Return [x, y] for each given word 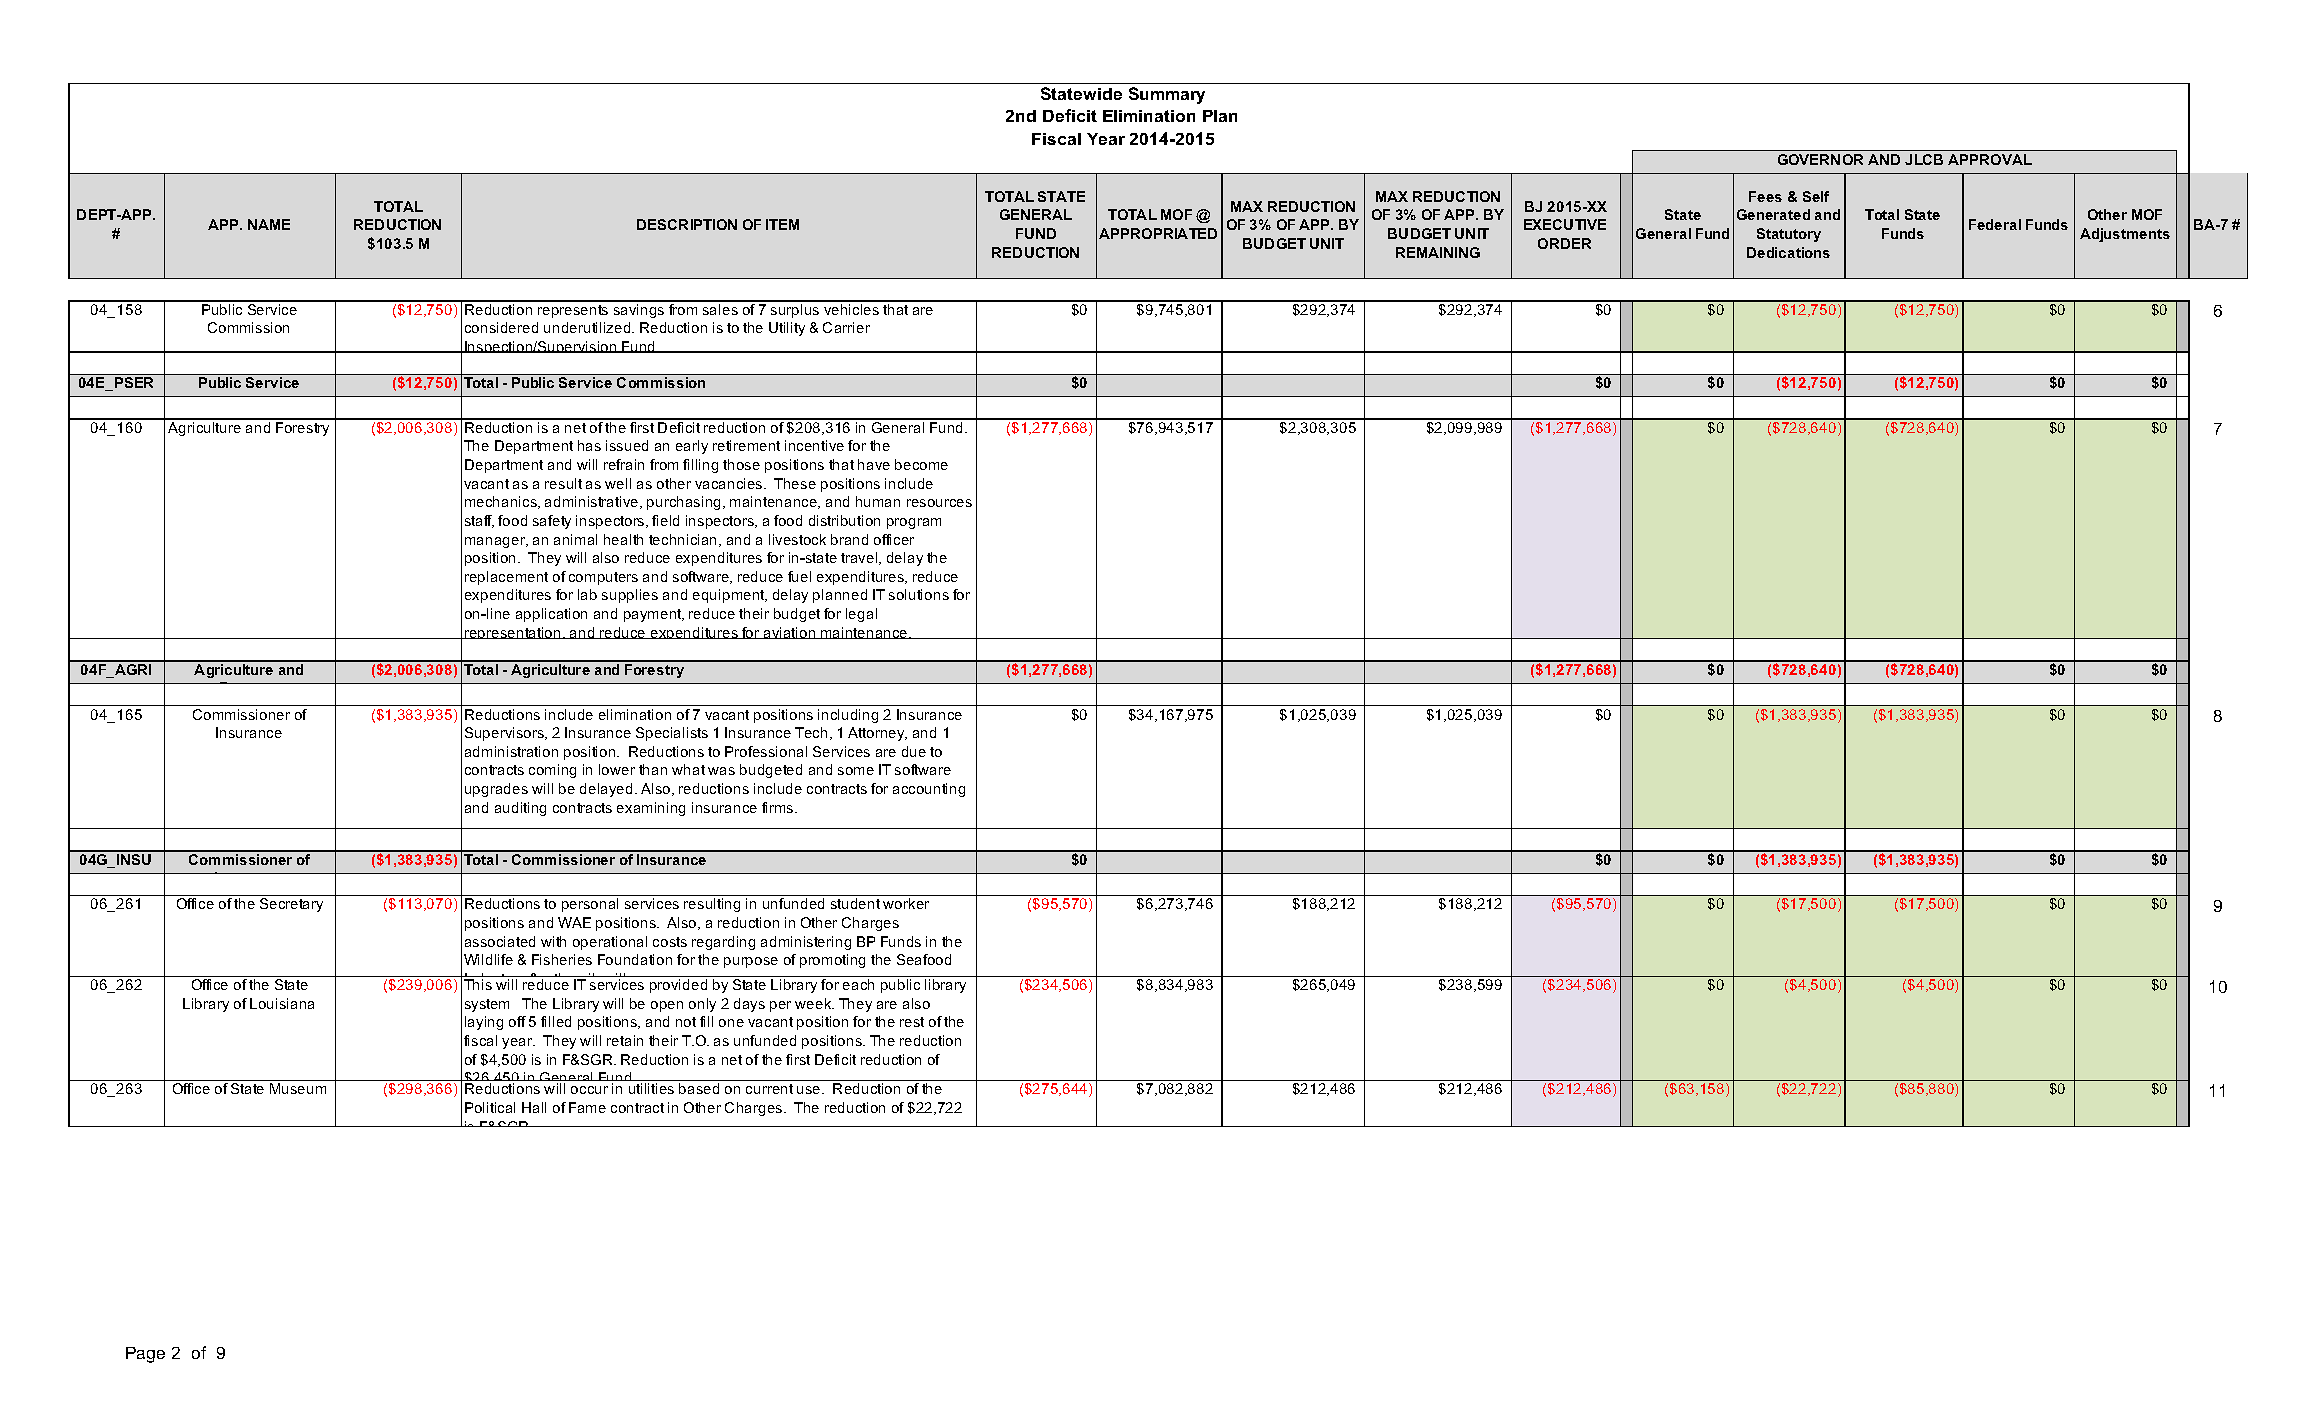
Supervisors [506, 734]
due [914, 751]
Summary [1167, 95]
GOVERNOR [1820, 159]
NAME [269, 224]
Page [145, 1355]
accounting [929, 790]
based [699, 1088]
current [769, 1089]
